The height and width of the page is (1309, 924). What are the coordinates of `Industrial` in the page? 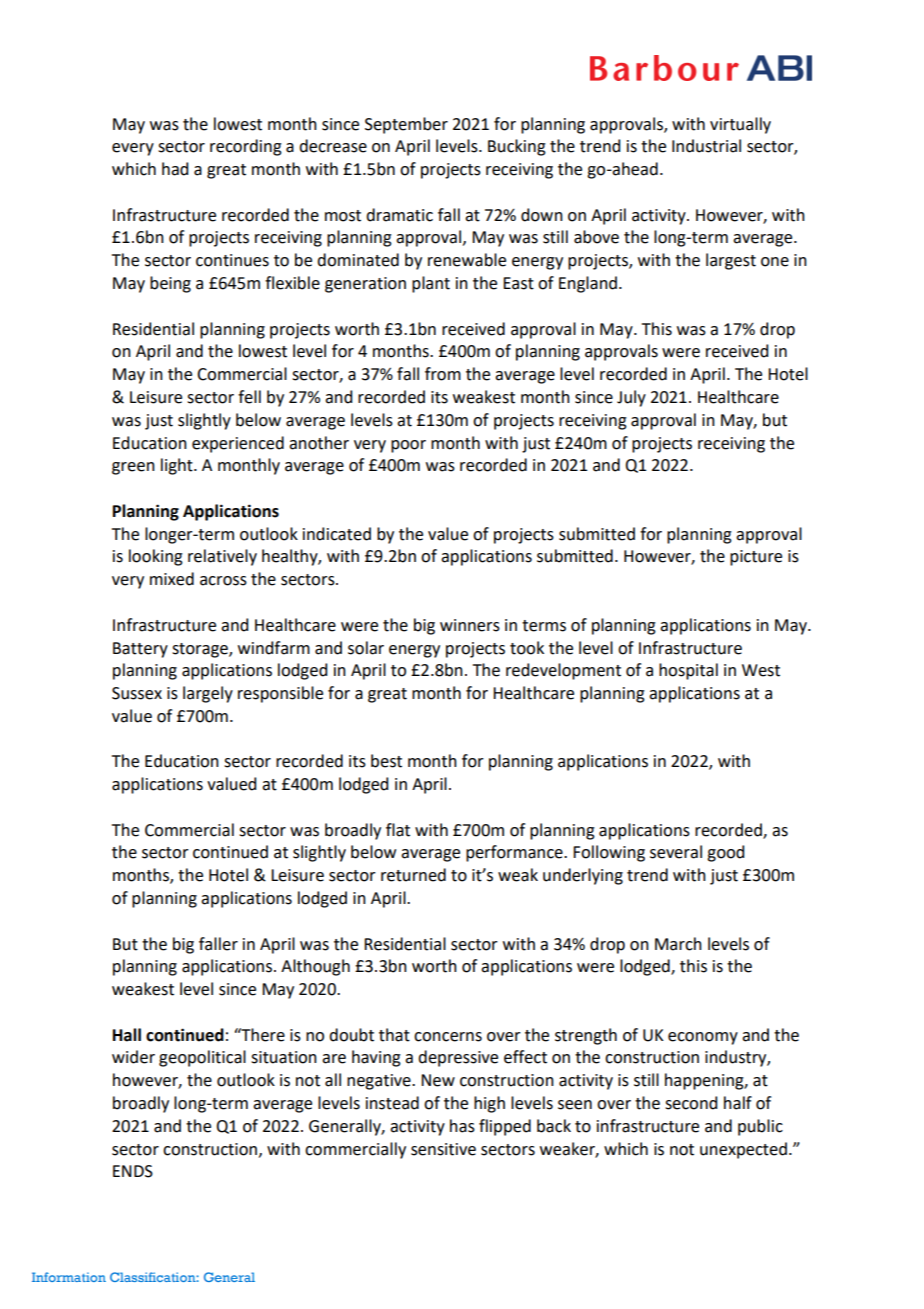 It's located at (706, 146).
